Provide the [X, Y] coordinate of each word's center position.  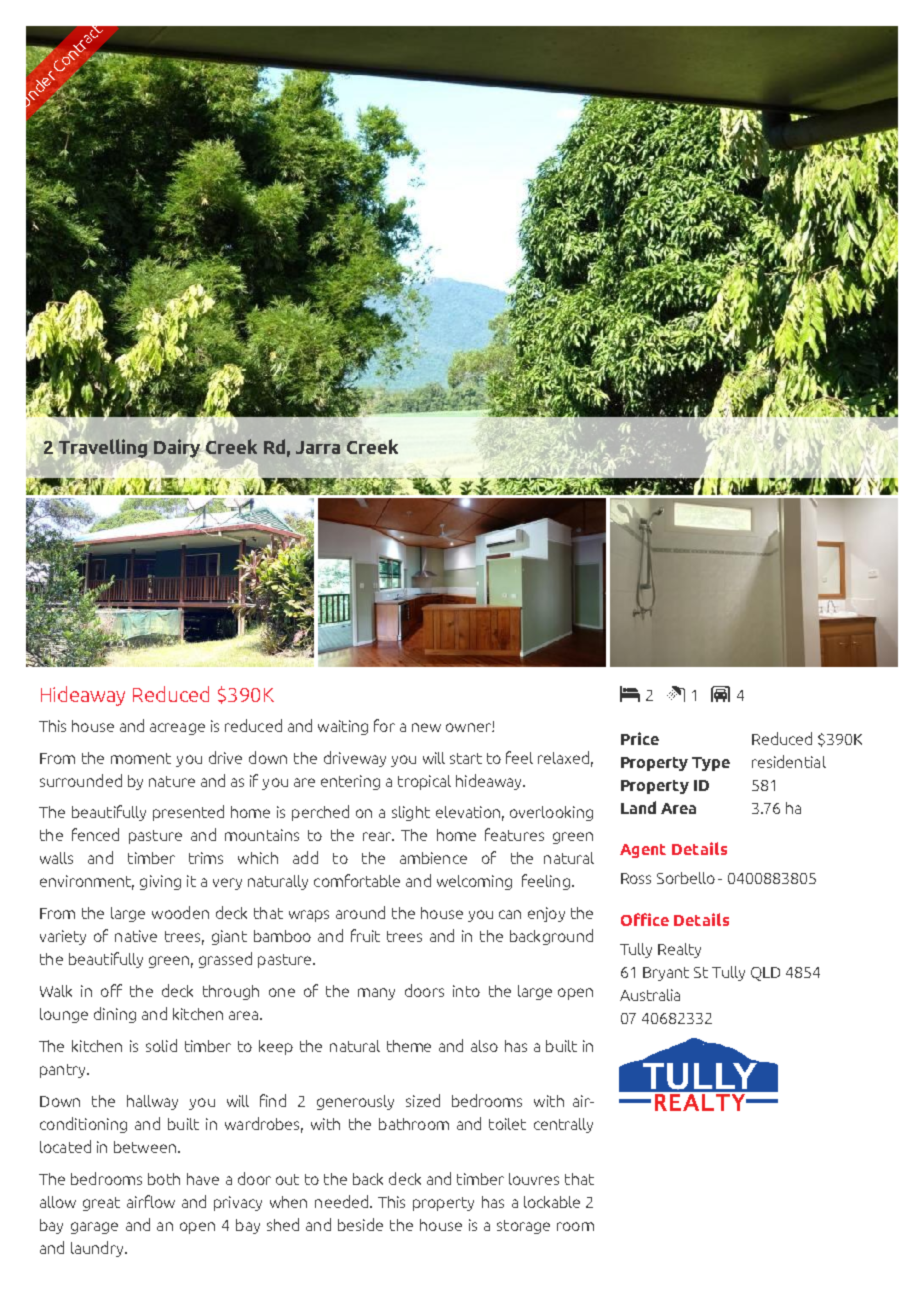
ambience [433, 858]
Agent [643, 851]
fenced [95, 834]
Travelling [103, 448]
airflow [151, 1201]
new [426, 727]
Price [640, 738]
